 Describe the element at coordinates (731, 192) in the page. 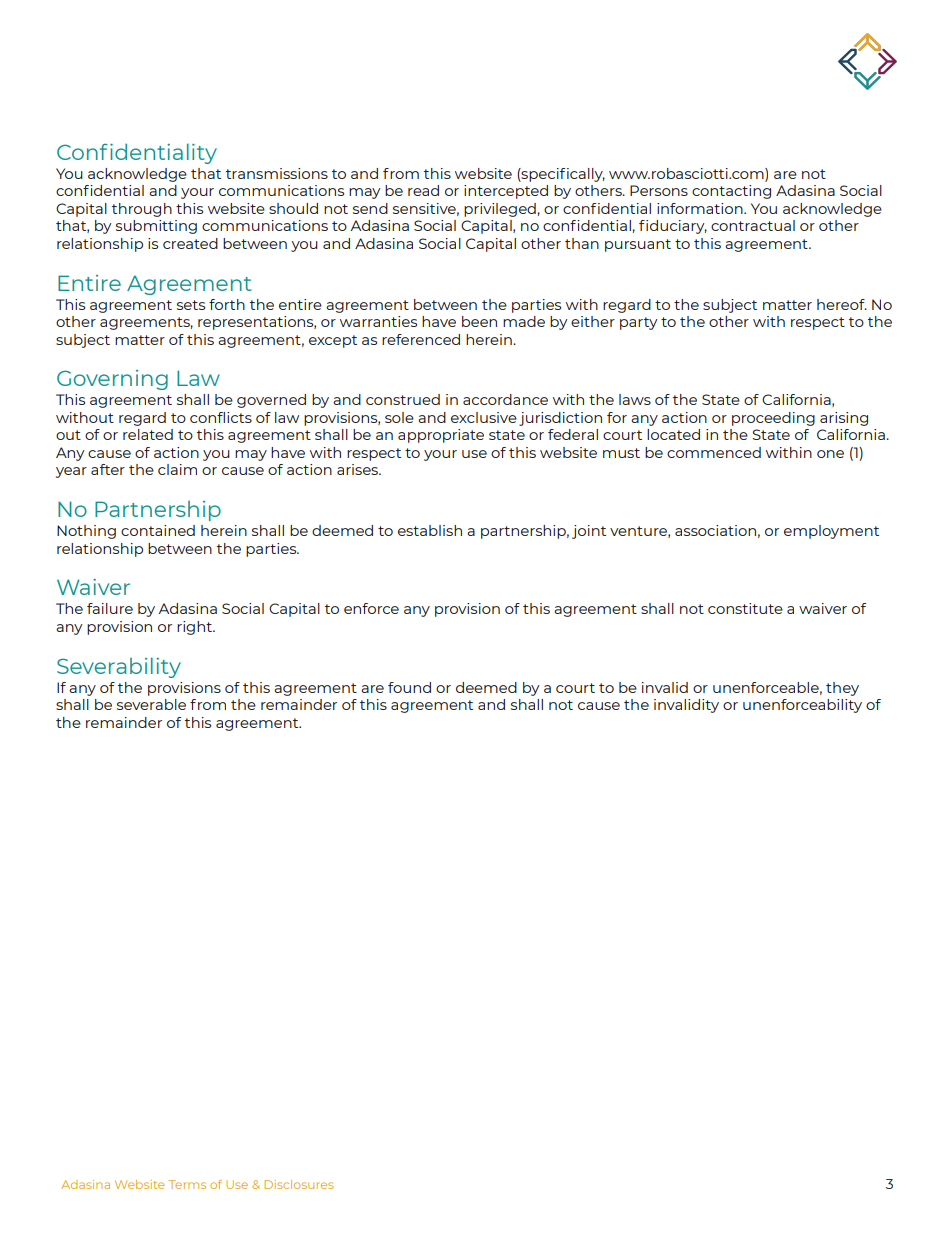

I see `contacting` at that location.
